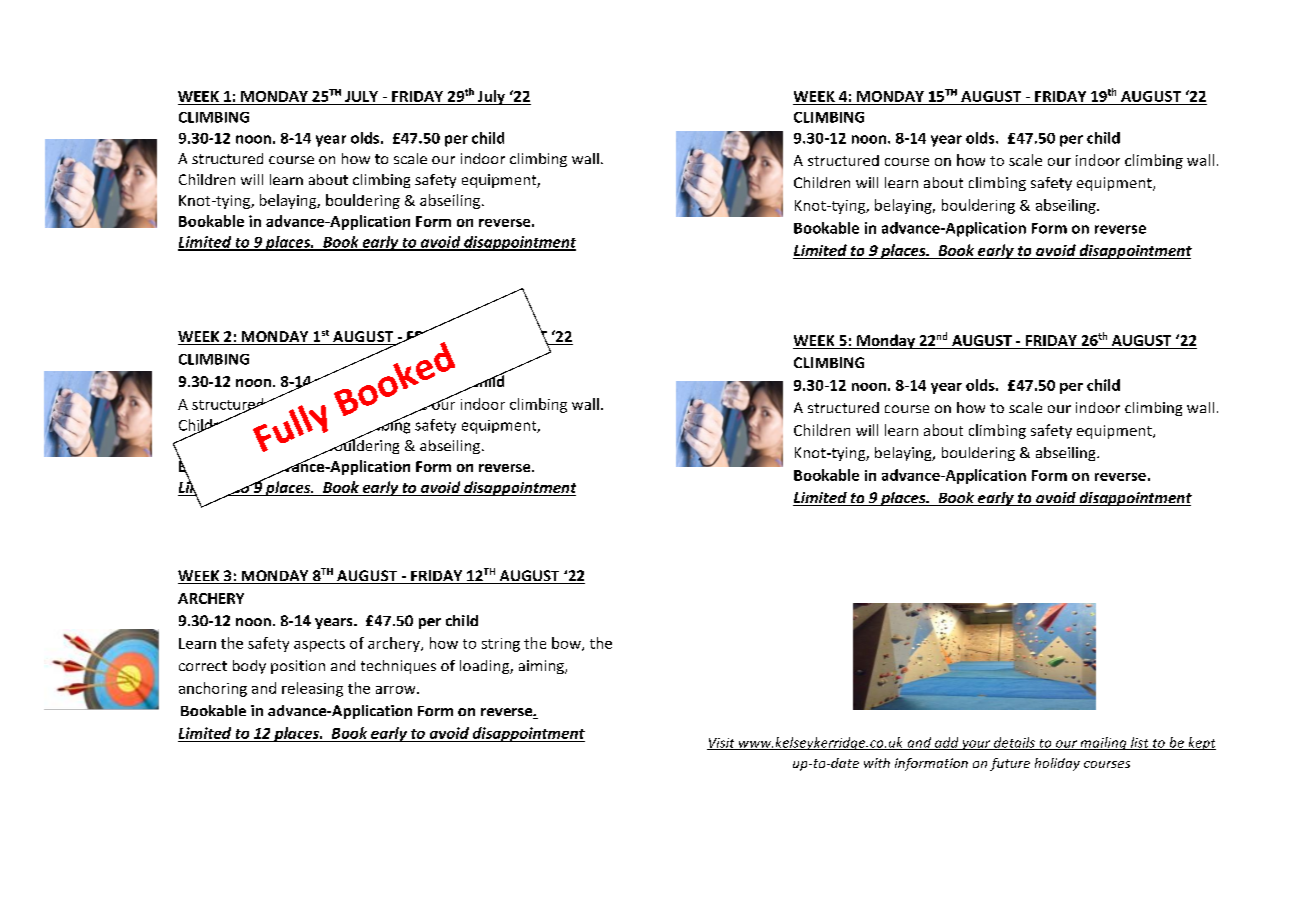 The image size is (1308, 924). I want to click on releasing, so click(312, 689).
